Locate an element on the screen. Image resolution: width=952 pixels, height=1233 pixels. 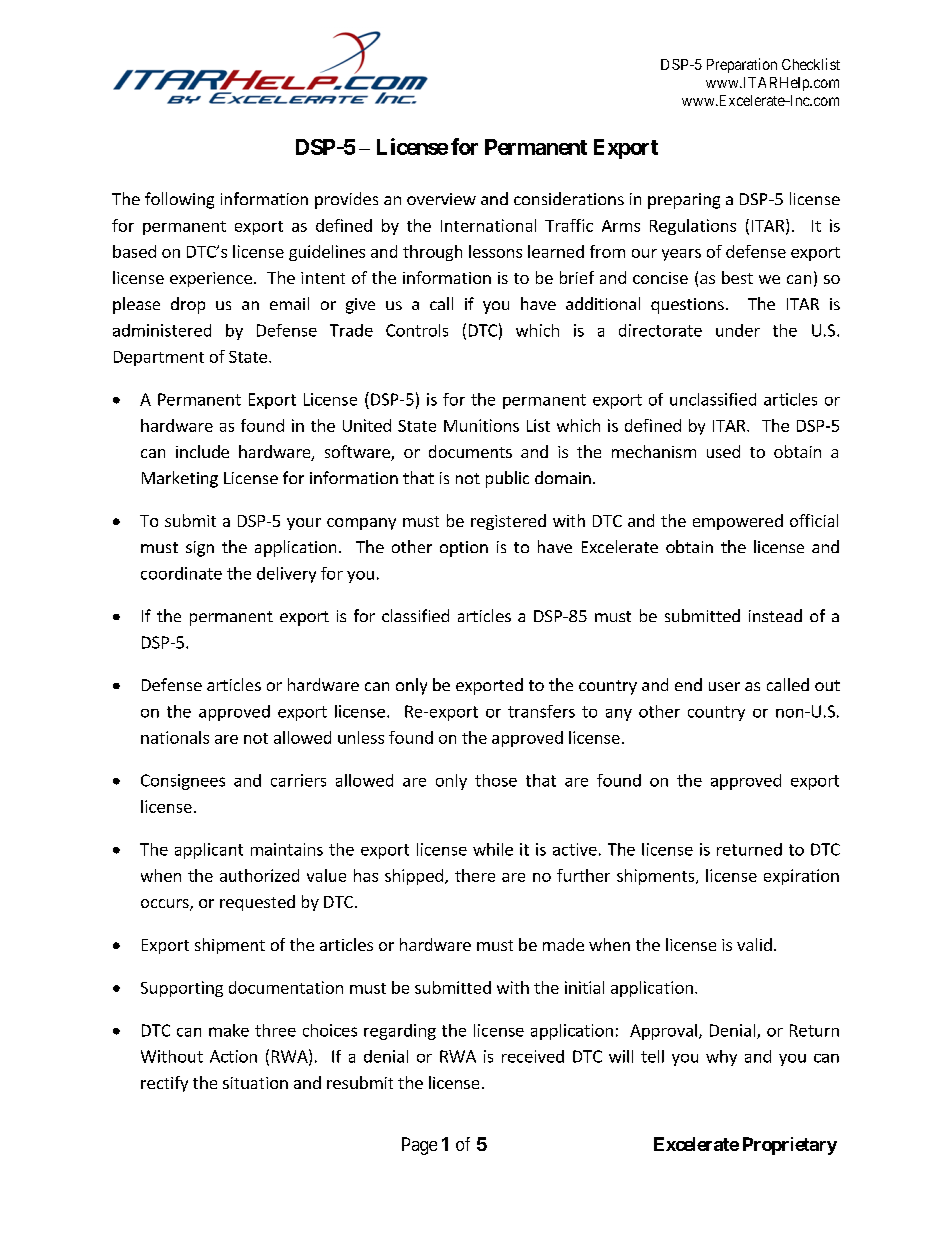
those is located at coordinates (496, 780).
